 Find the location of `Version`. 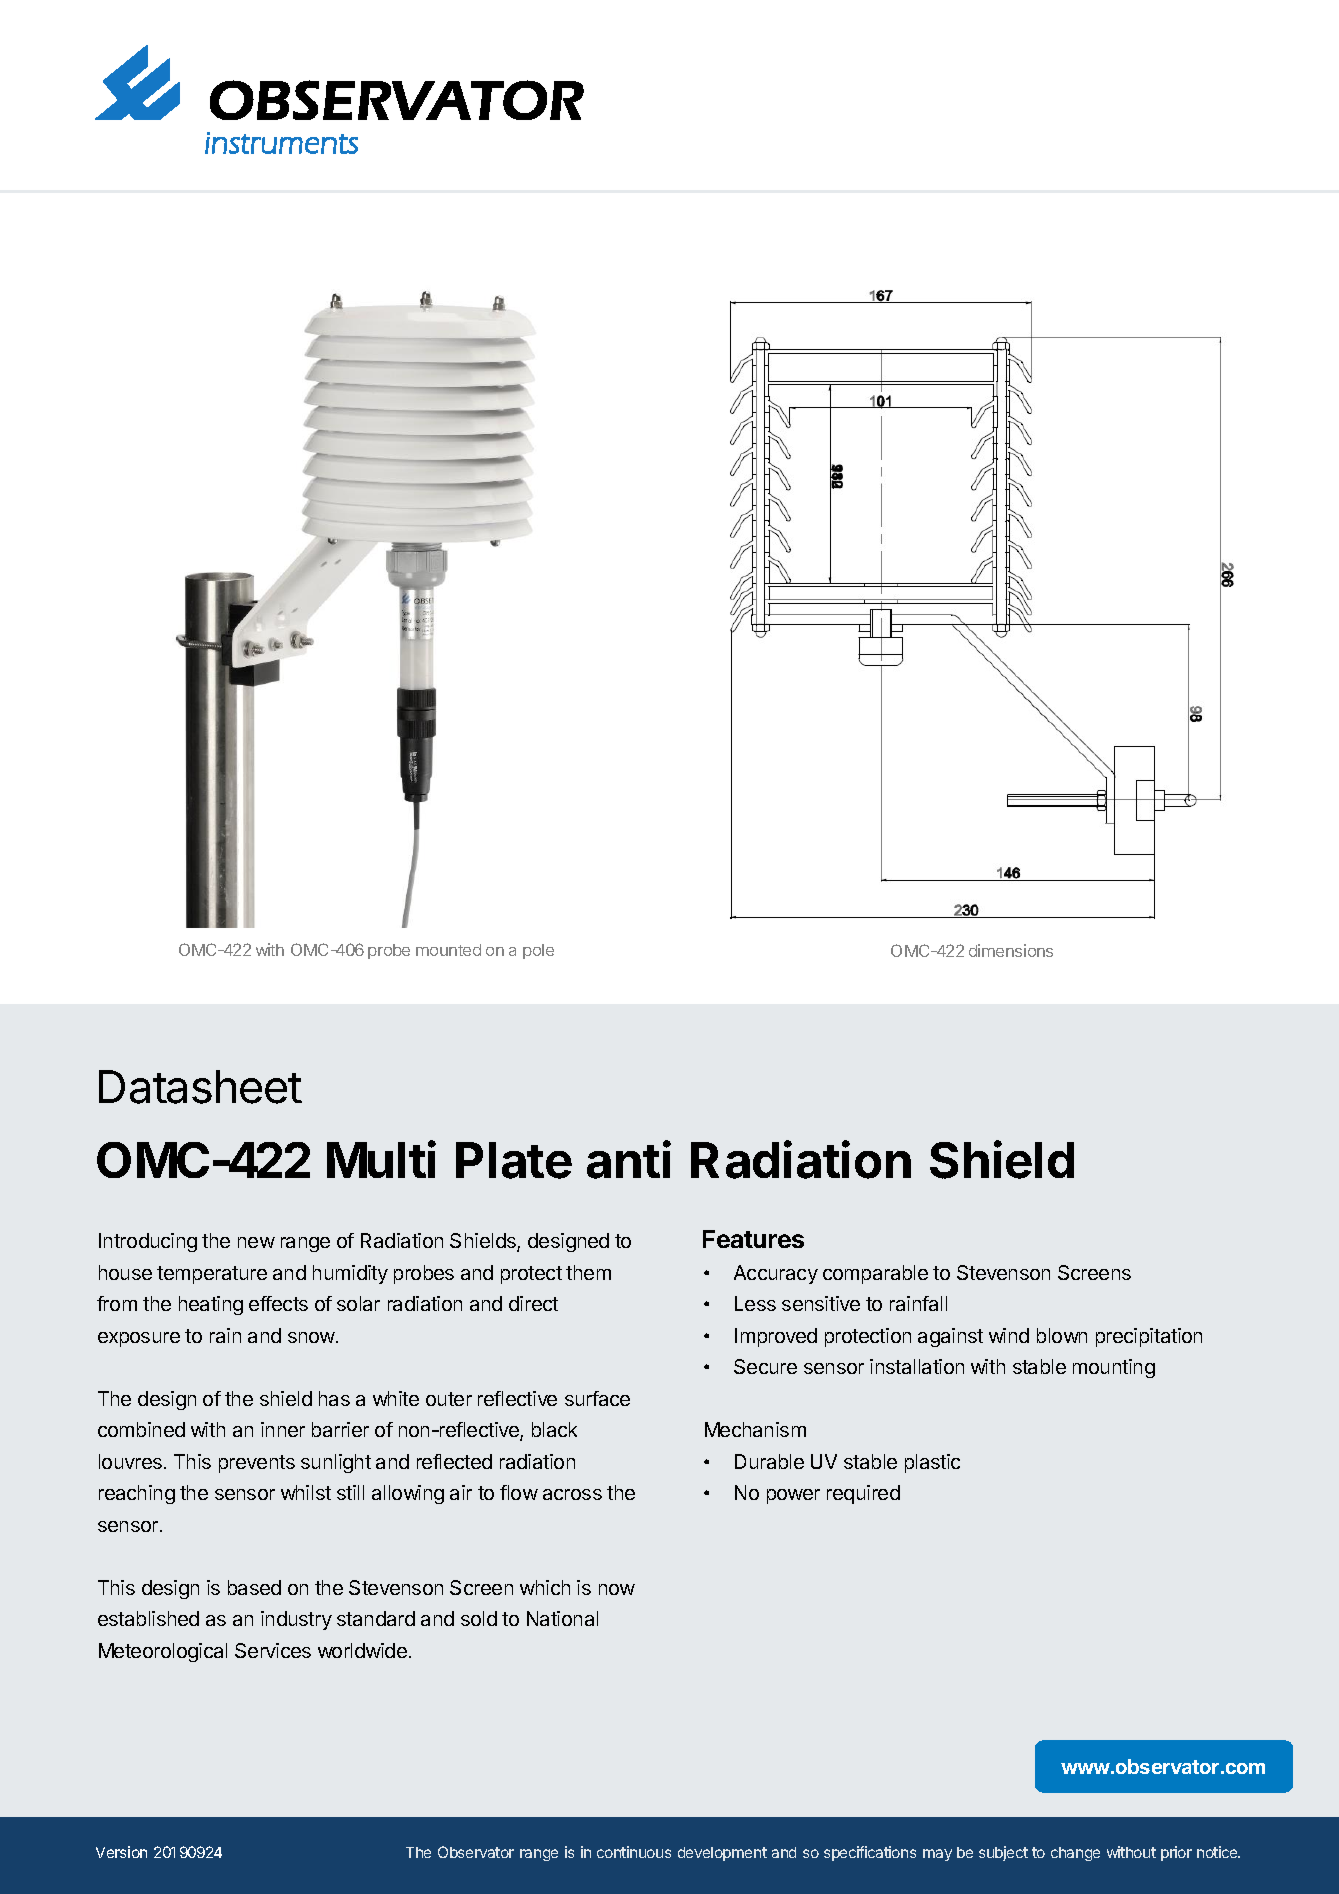

Version is located at coordinates (121, 1852).
